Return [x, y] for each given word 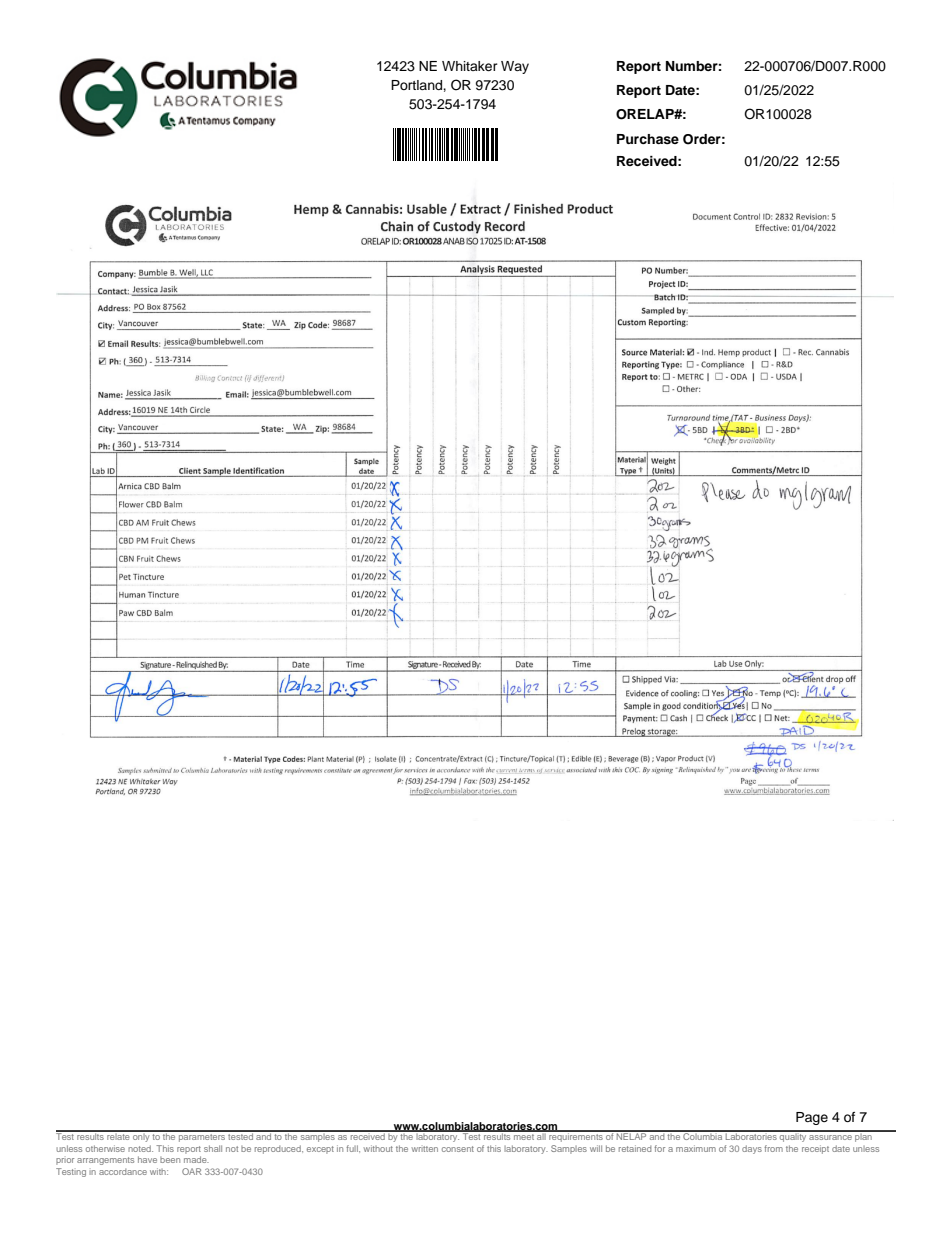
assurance [830, 1137]
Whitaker [470, 66]
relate [118, 1135]
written [424, 1149]
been [170, 1160]
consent [458, 1149]
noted [140, 1148]
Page [812, 1118]
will [596, 1148]
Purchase [648, 139]
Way [515, 67]
